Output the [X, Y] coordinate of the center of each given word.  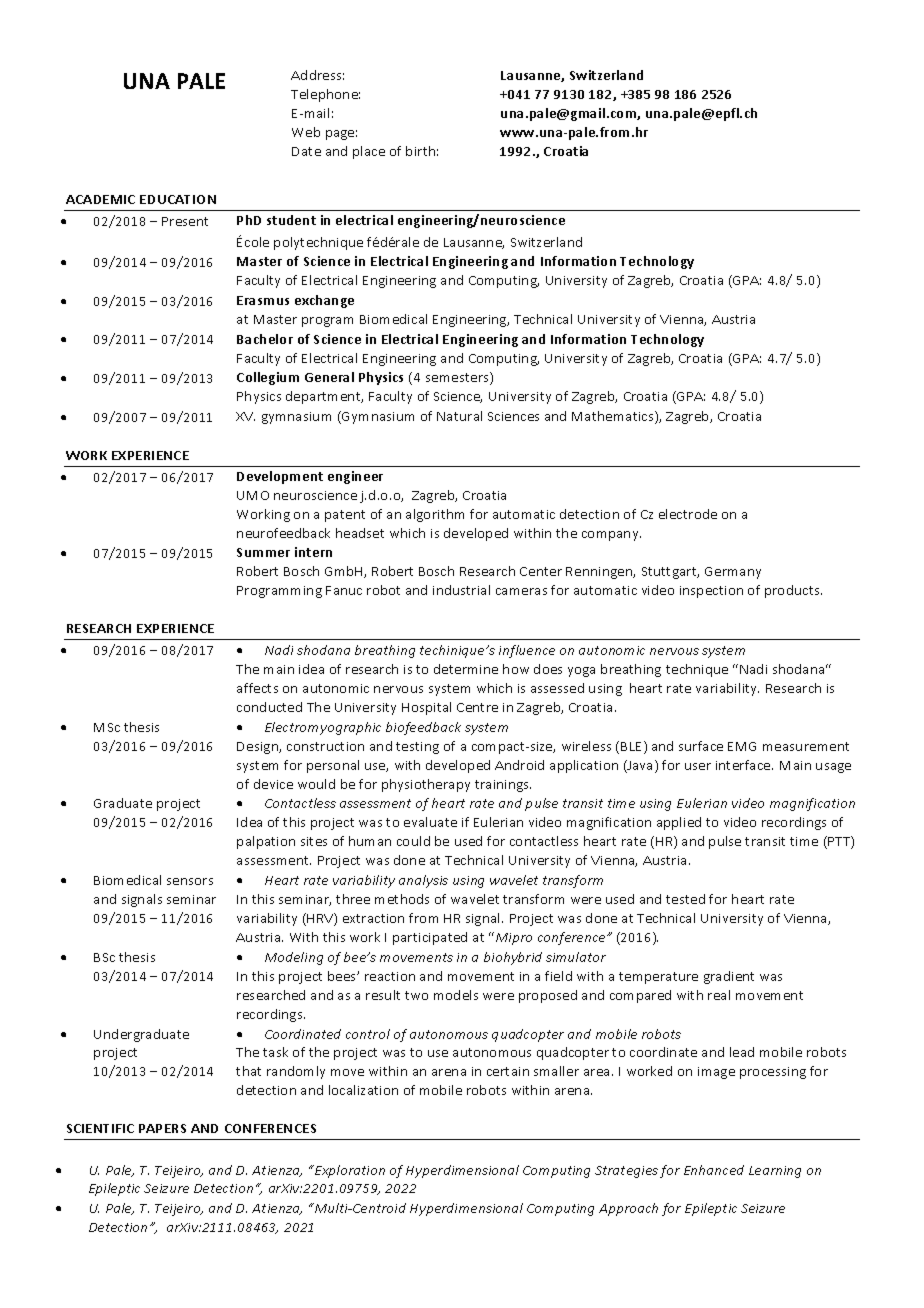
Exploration [349, 1171]
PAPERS [162, 1128]
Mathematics [614, 417]
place [369, 152]
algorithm [435, 515]
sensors [190, 881]
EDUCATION [178, 199]
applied [679, 823]
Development [280, 477]
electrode [688, 514]
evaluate [430, 822]
